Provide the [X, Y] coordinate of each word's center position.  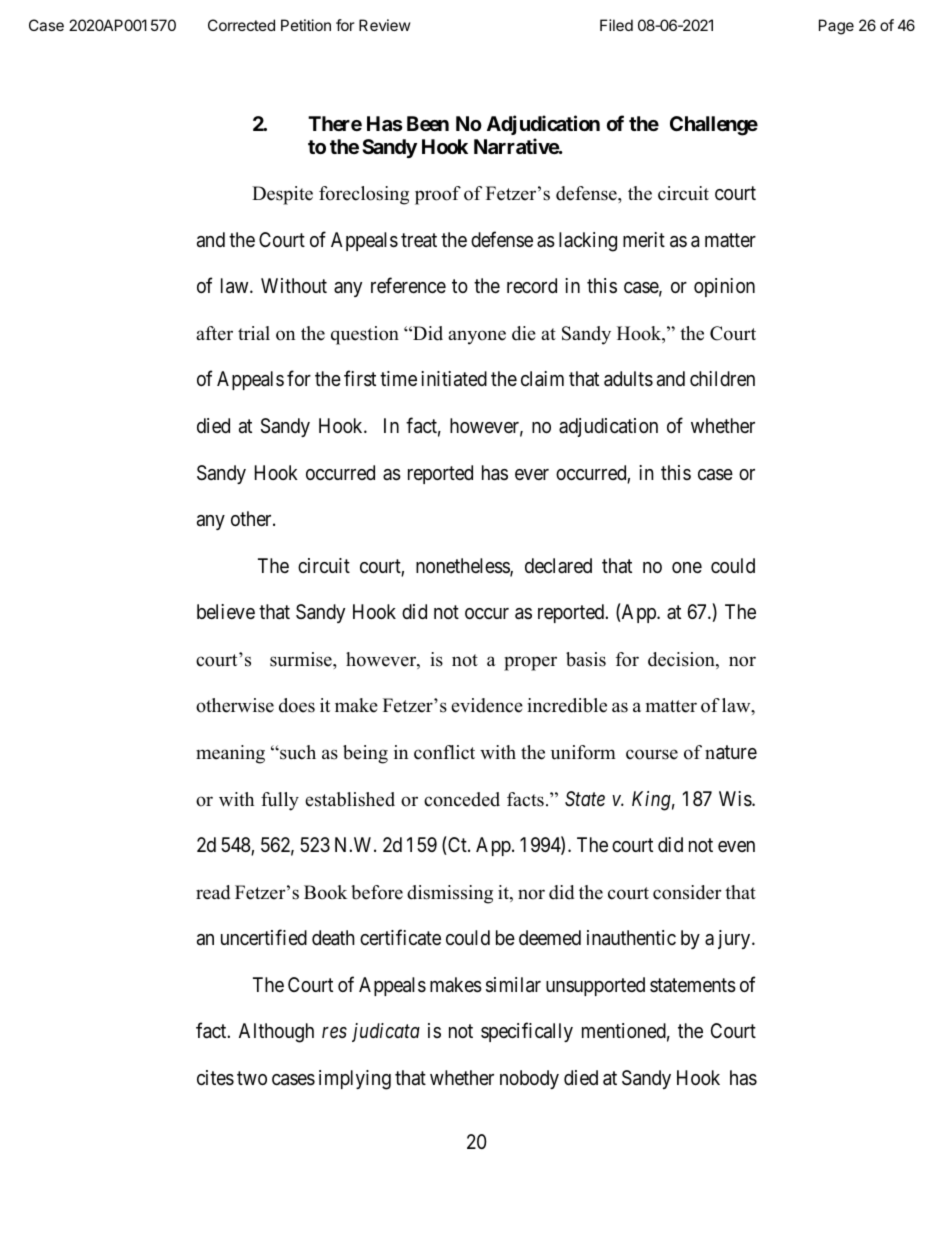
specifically [527, 1032]
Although [276, 1033]
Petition [306, 25]
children [722, 378]
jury [735, 939]
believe [226, 611]
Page [836, 27]
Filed [616, 25]
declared [558, 565]
